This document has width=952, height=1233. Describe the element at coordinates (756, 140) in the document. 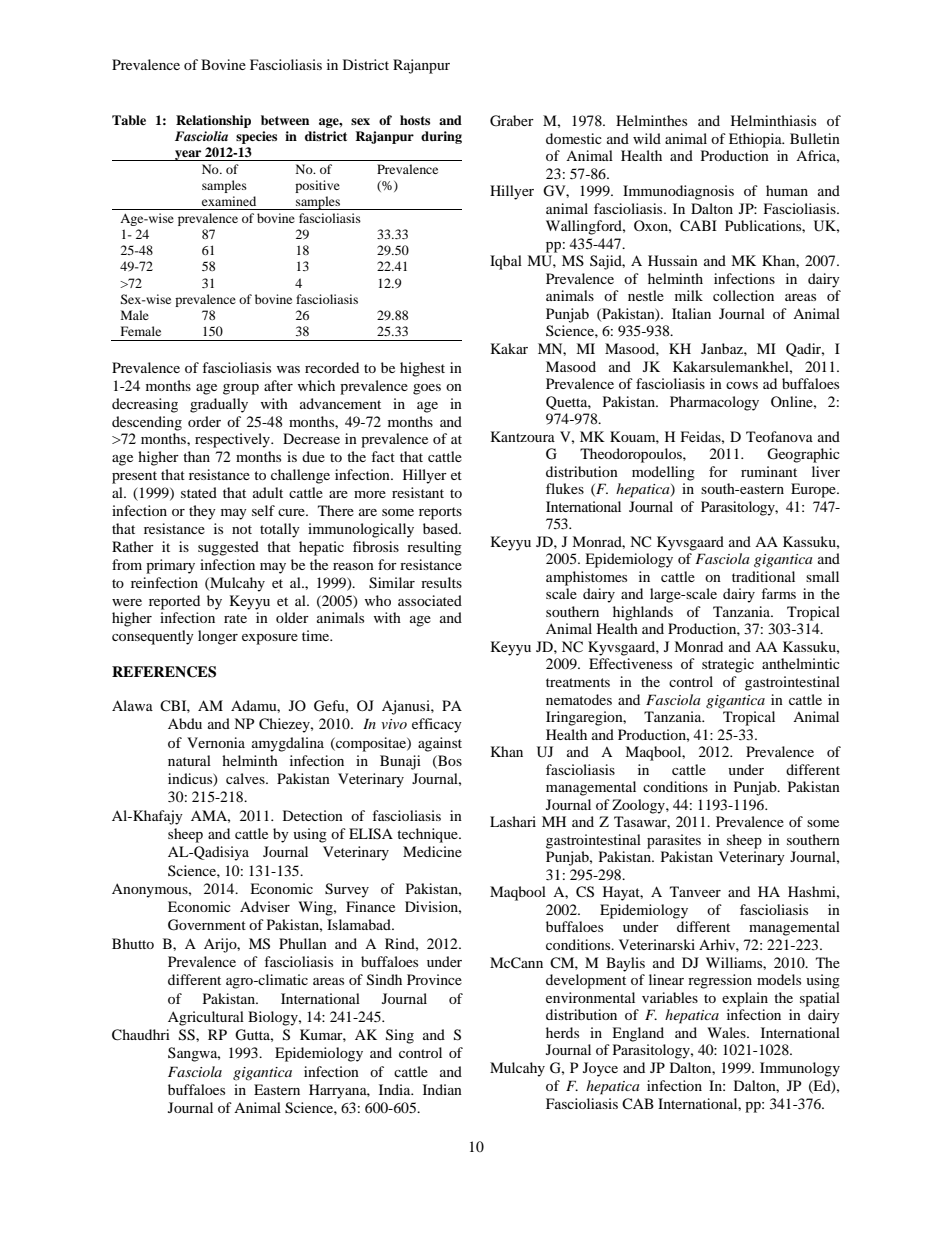

I see `Ethiopia` at that location.
